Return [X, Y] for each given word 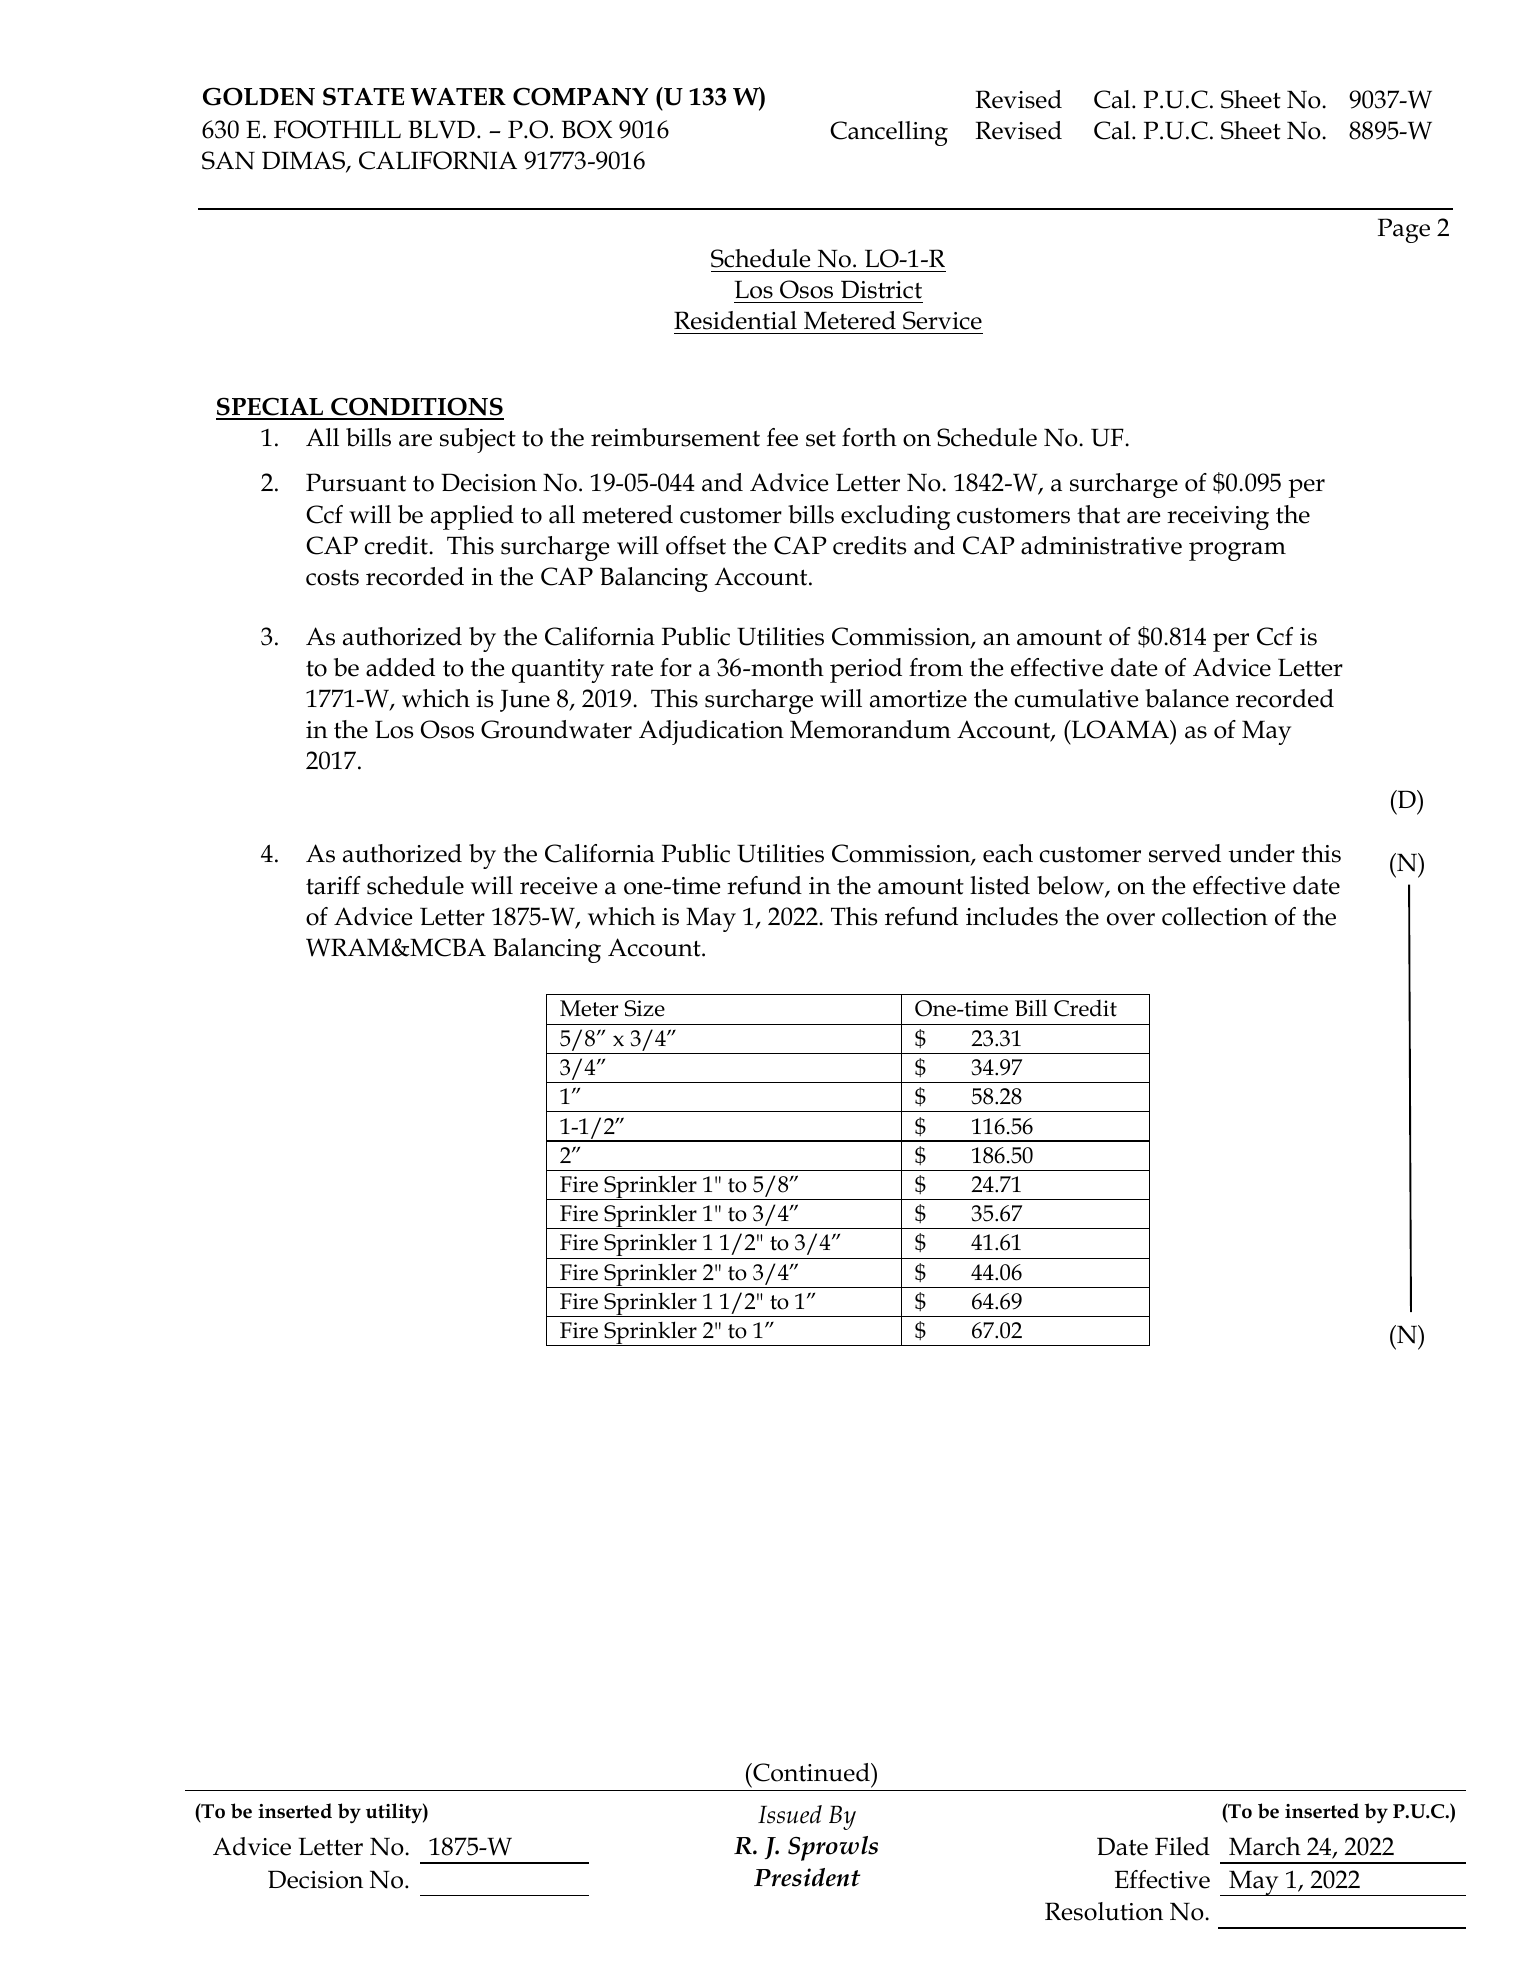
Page [1404, 230]
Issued [790, 1814]
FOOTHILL [337, 129]
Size [645, 1008]
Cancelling [889, 133]
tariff [333, 885]
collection [1215, 916]
